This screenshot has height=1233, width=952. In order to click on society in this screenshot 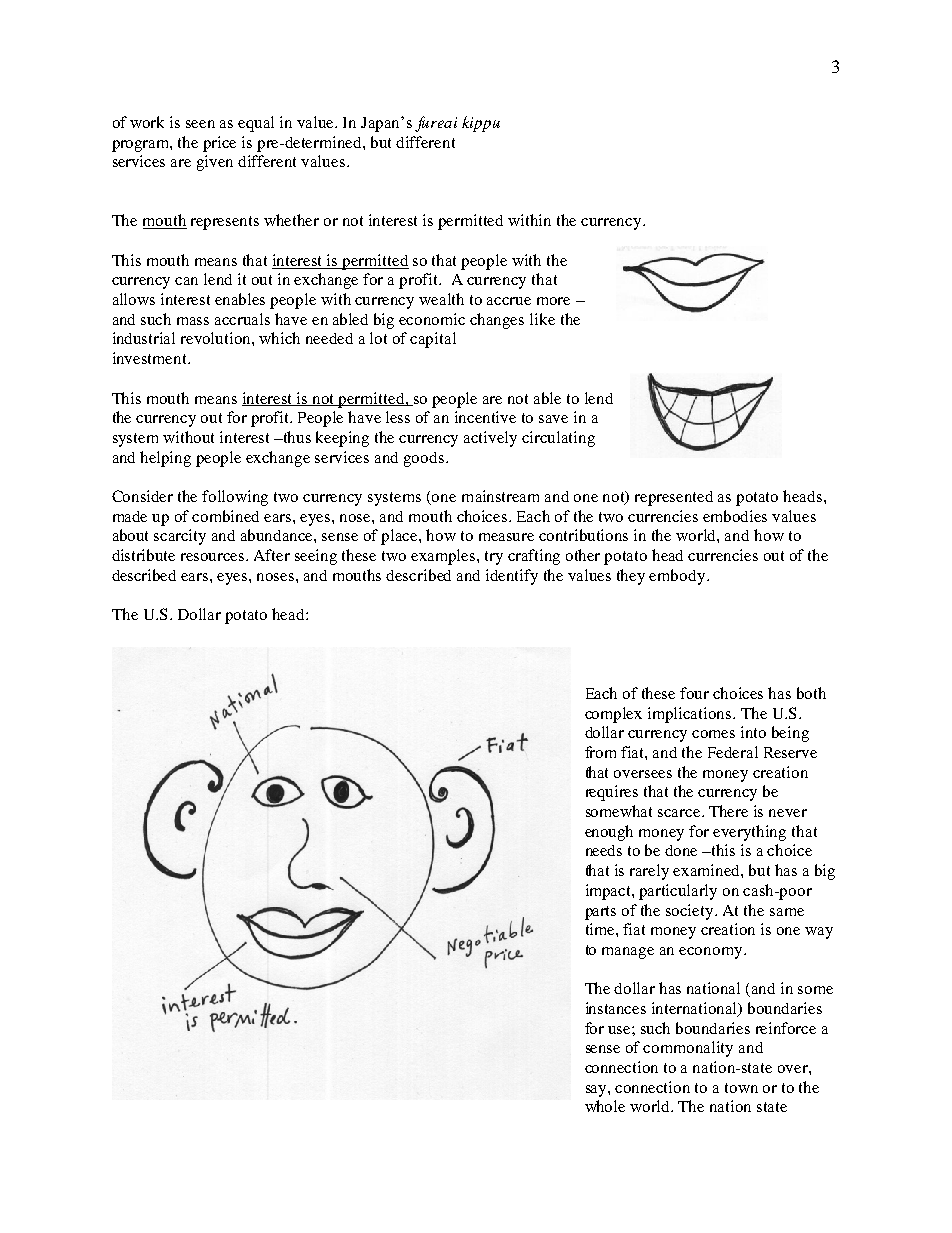, I will do `click(691, 912)`.
